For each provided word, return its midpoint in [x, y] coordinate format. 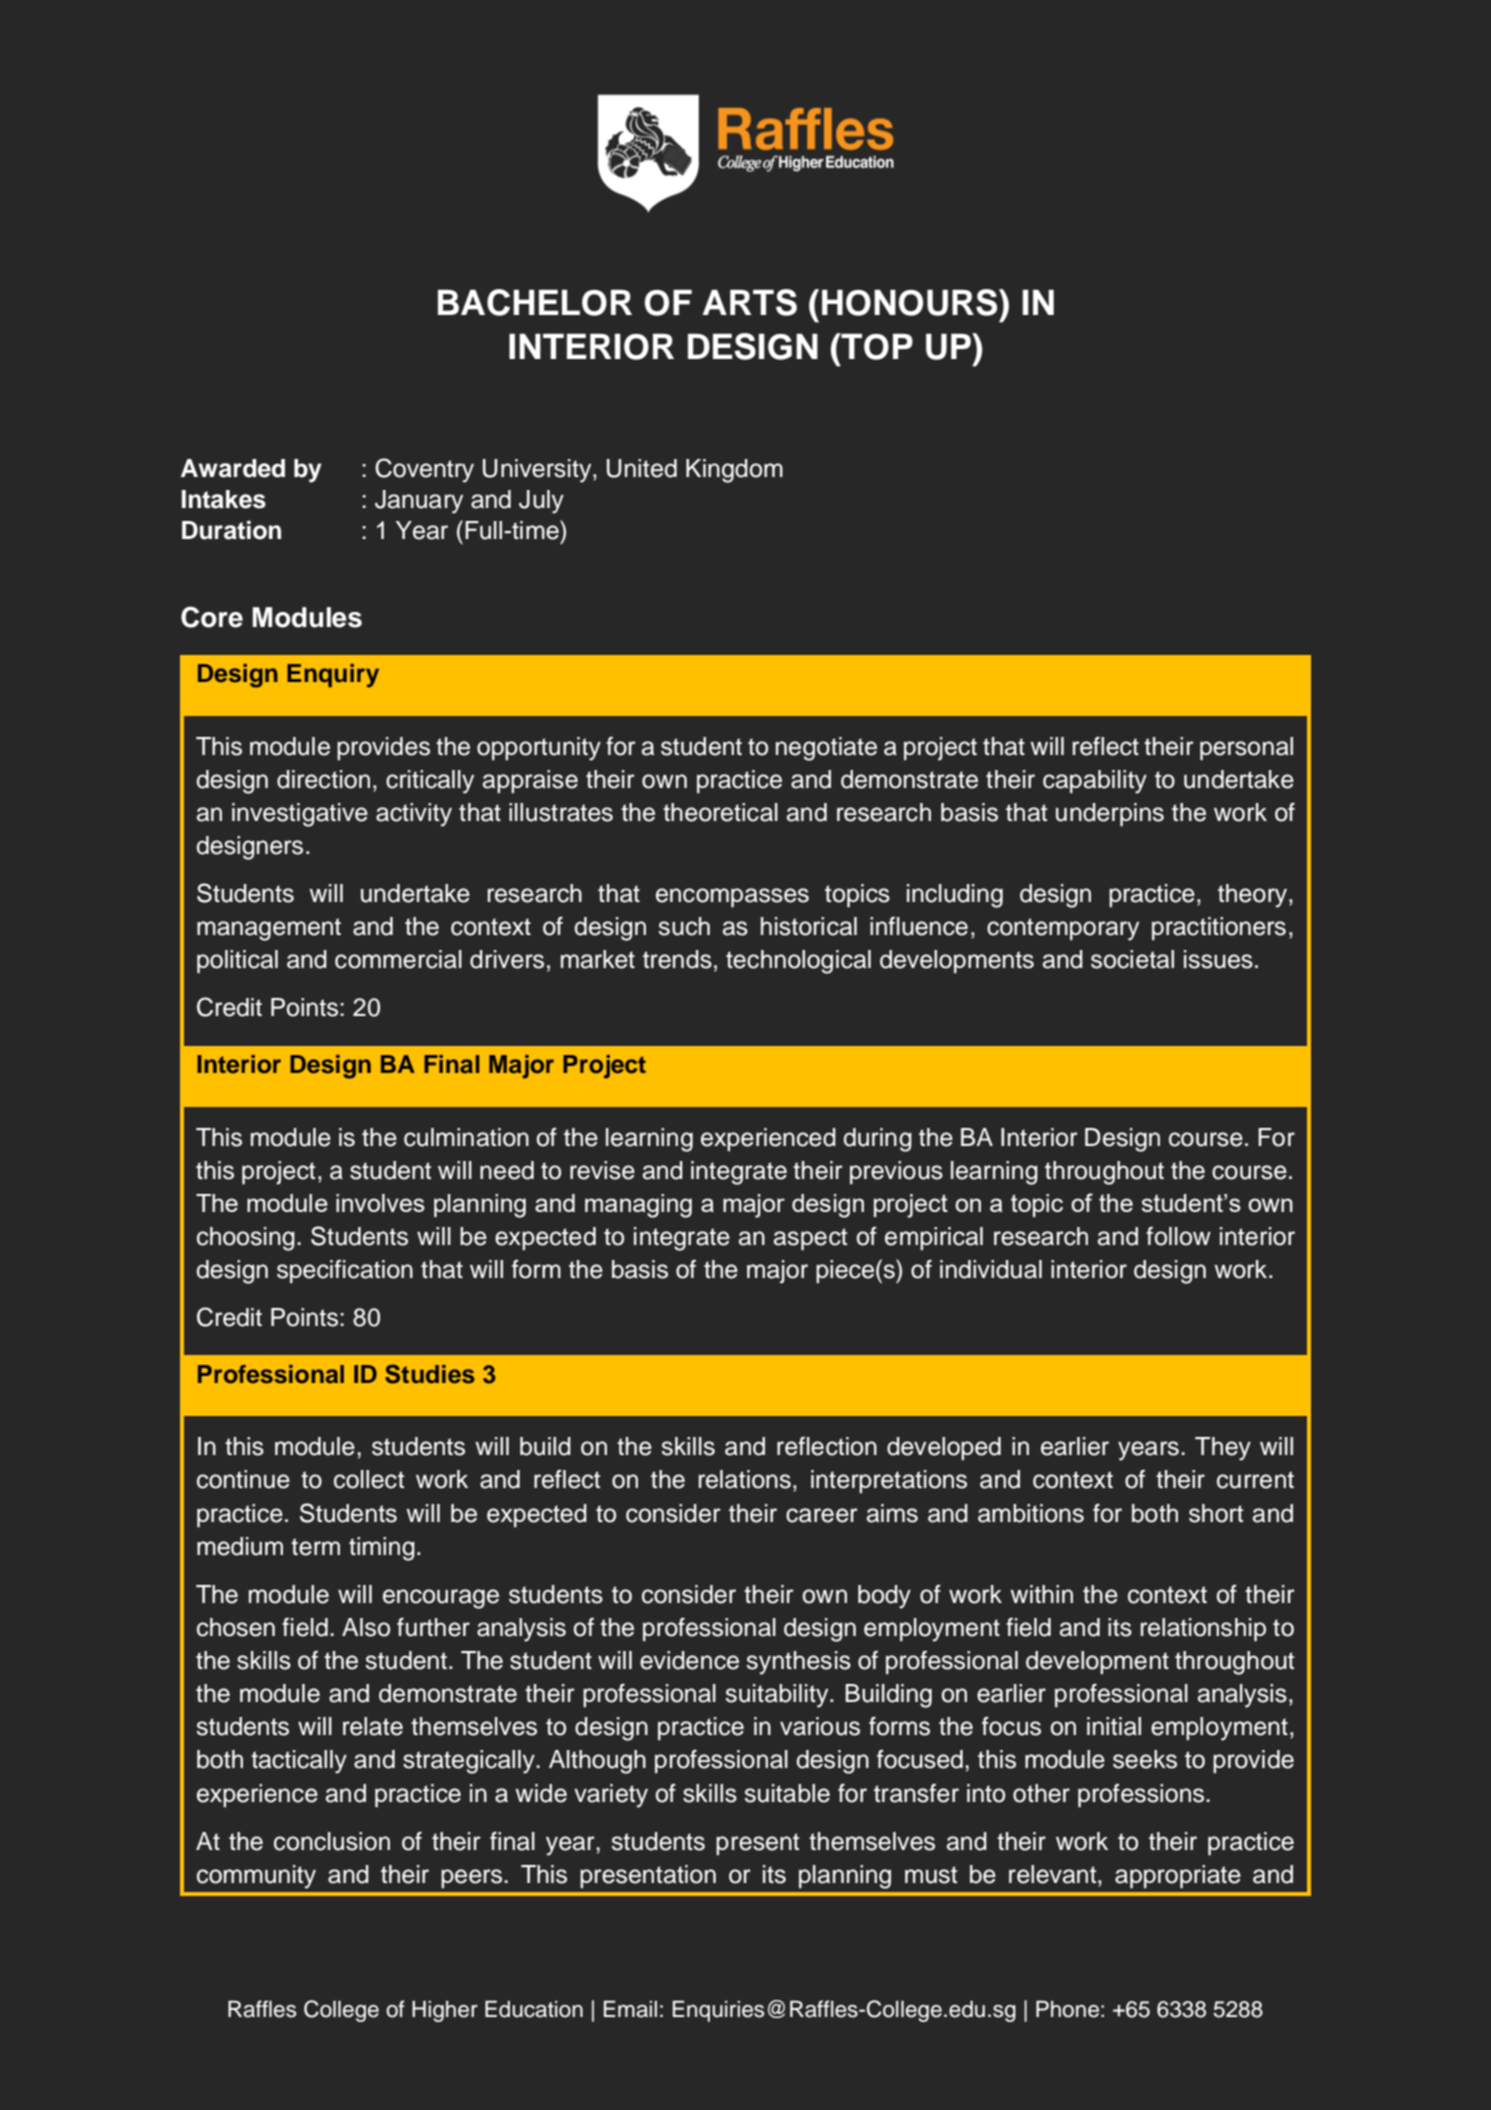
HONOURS [911, 302]
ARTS [749, 302]
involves [380, 1203]
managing [638, 1206]
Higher [445, 2011]
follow [1178, 1236]
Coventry [424, 470]
